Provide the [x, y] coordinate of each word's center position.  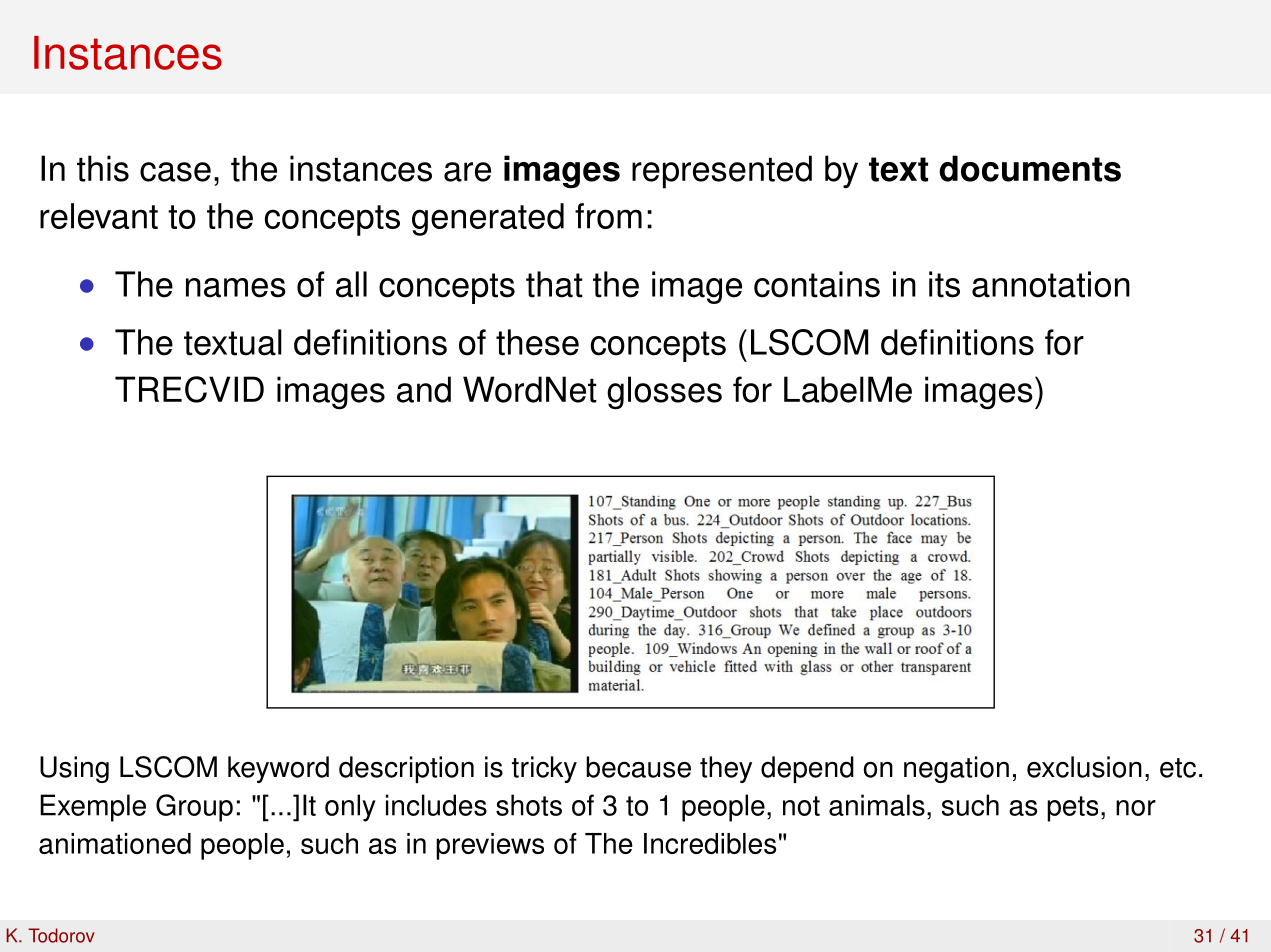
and [424, 389]
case [175, 172]
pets [1072, 809]
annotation [1051, 284]
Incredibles [710, 843]
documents [1030, 168]
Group [194, 808]
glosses [664, 393]
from [608, 216]
